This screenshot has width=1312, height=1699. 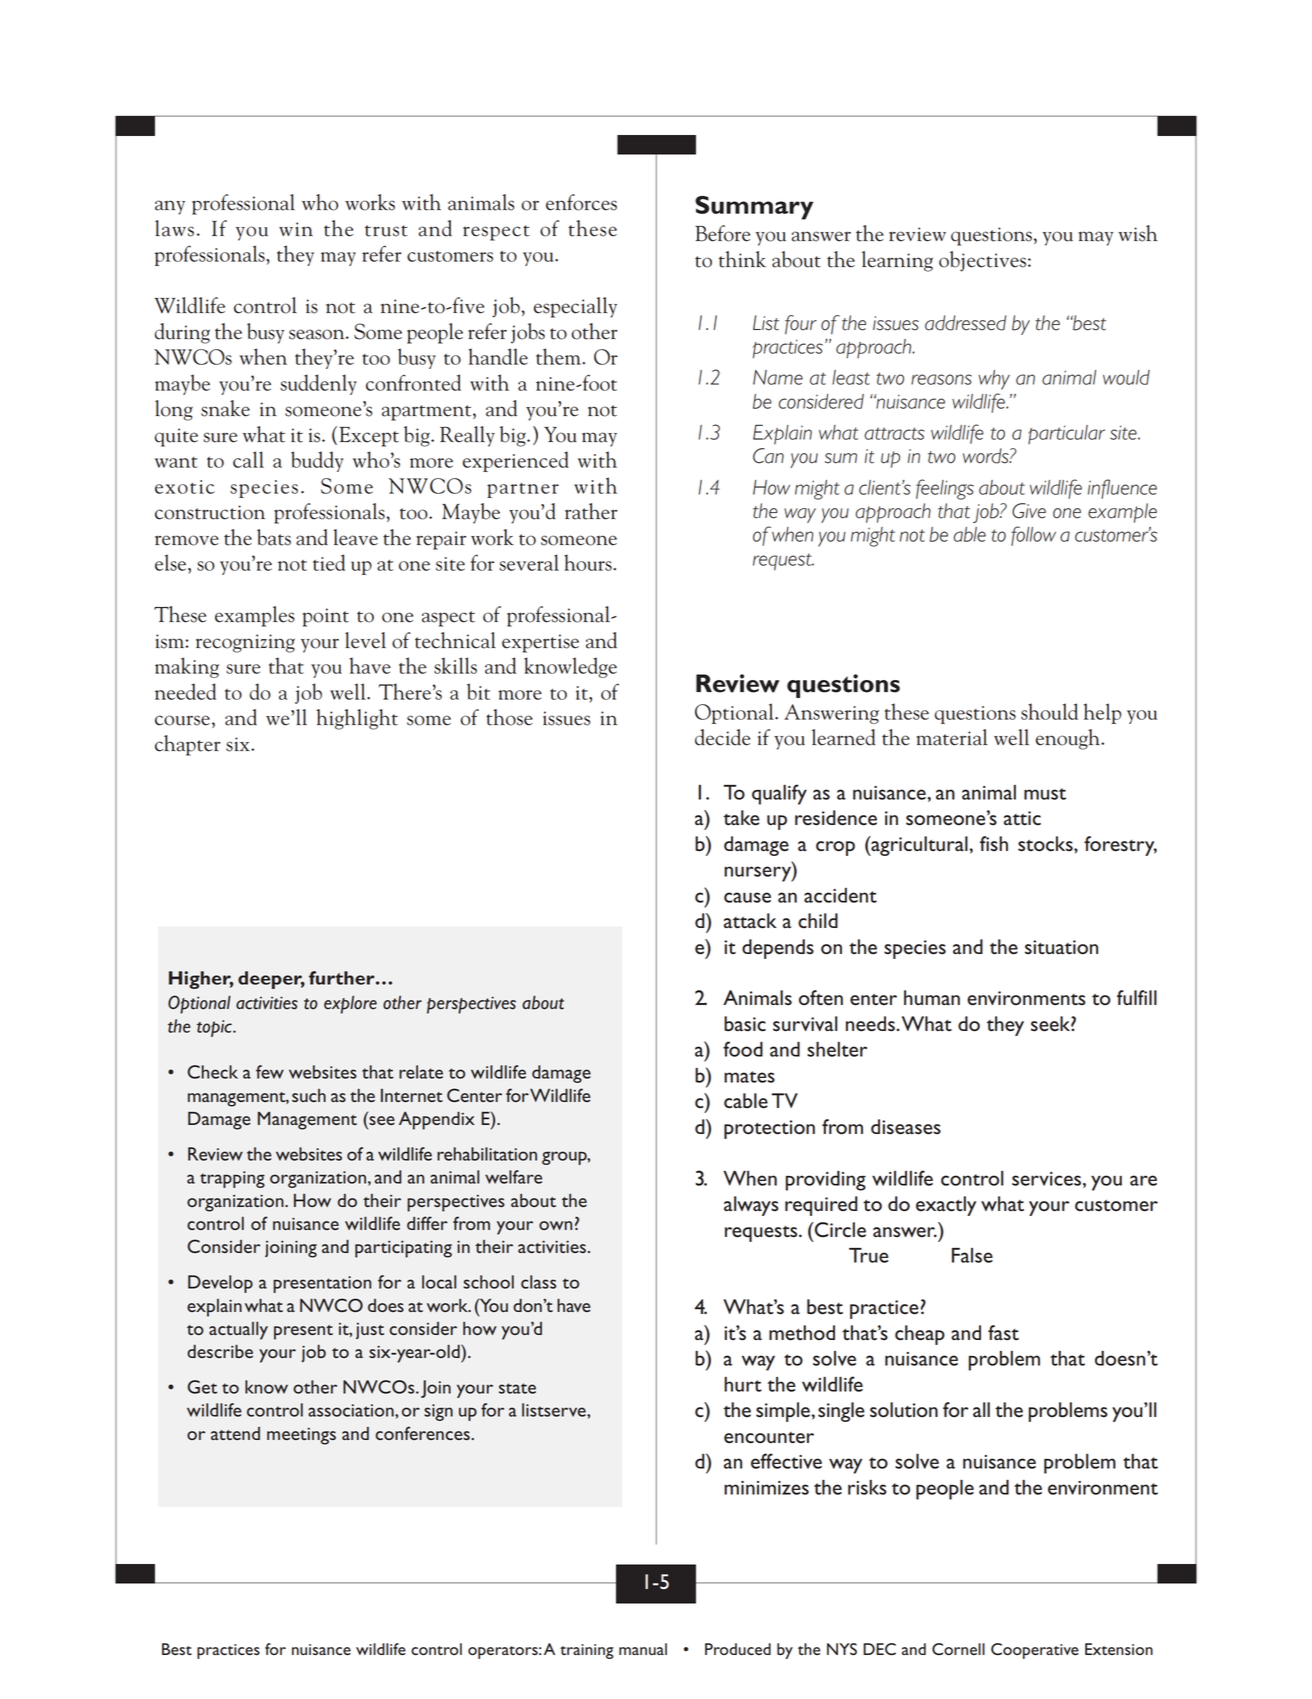 What do you see at coordinates (296, 229) in the screenshot?
I see `win` at bounding box center [296, 229].
